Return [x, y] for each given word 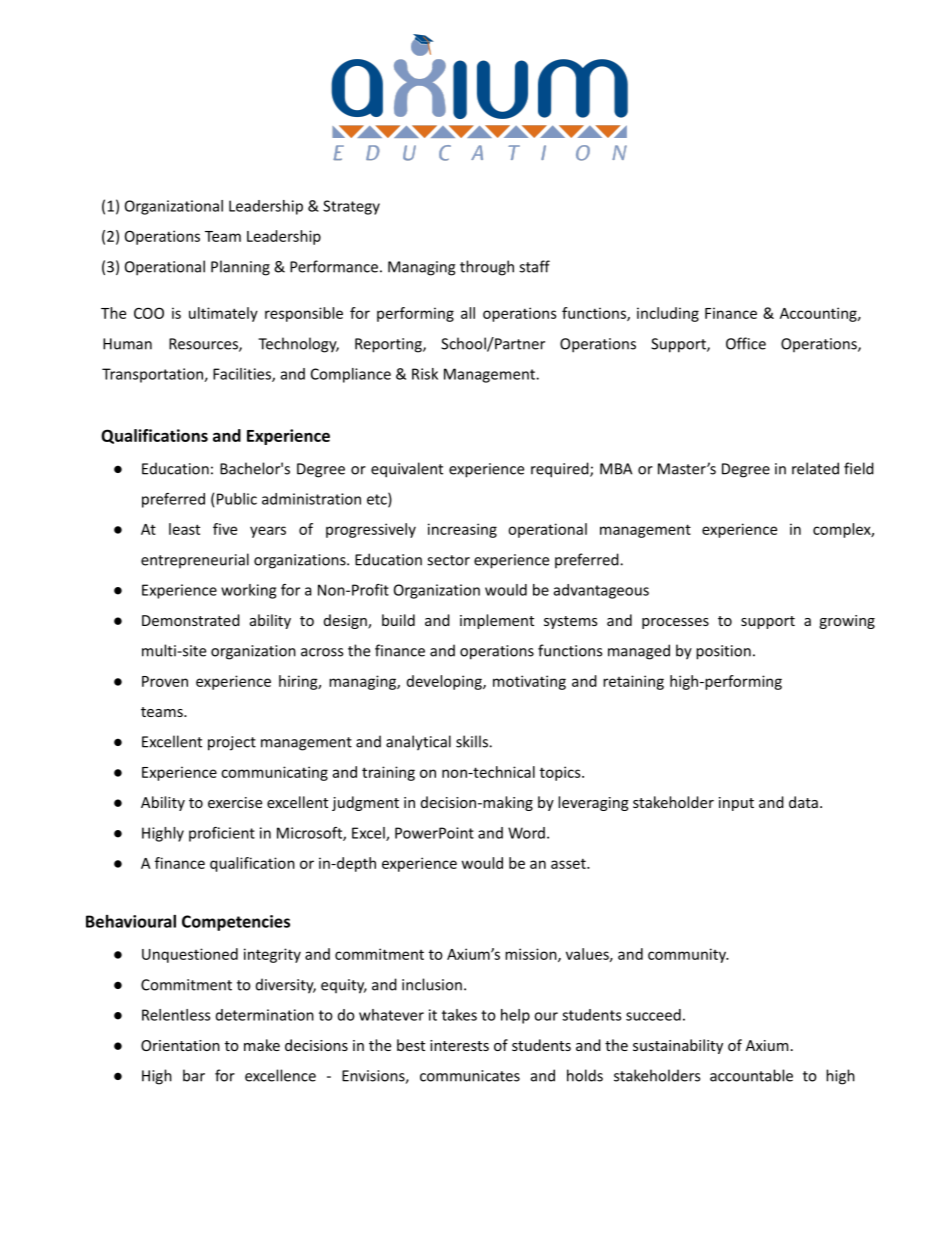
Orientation [180, 1045]
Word [526, 833]
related [815, 468]
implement [497, 621]
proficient [222, 834]
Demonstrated [191, 620]
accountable [751, 1075]
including [668, 314]
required [561, 470]
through [487, 268]
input [736, 804]
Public [237, 499]
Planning [240, 268]
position [723, 652]
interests [459, 1045]
